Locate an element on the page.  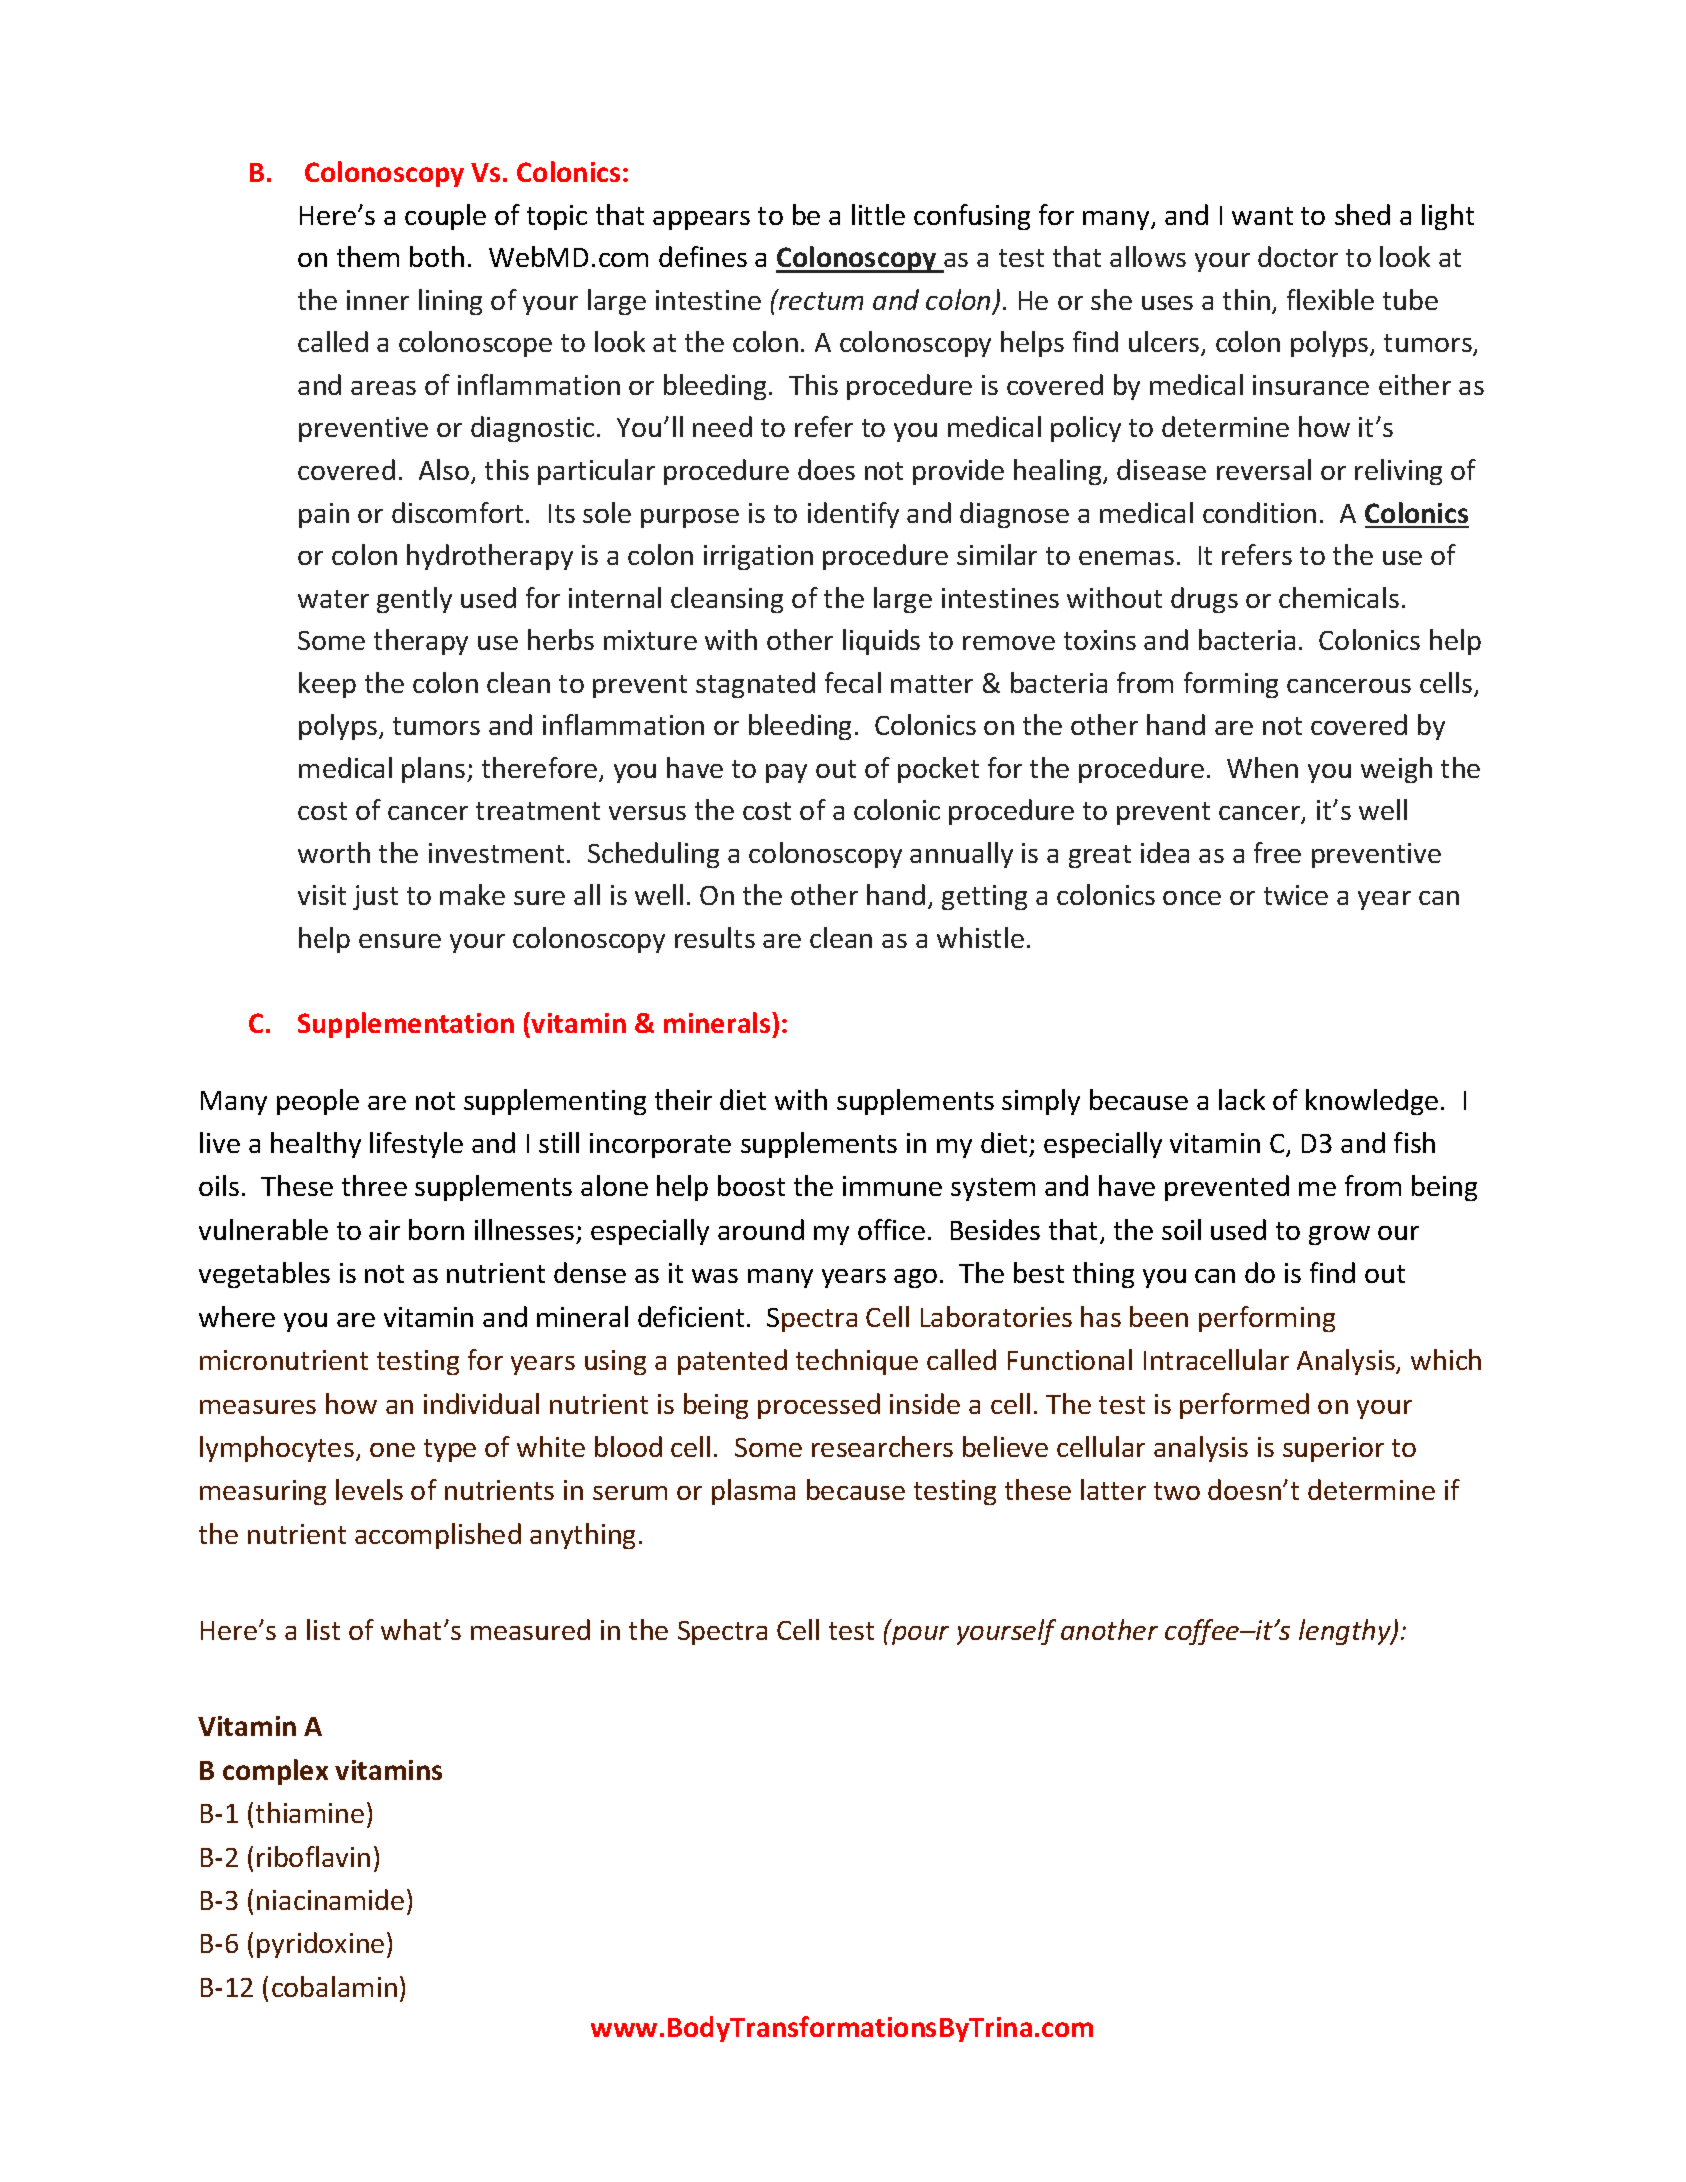
pay is located at coordinates (786, 773).
